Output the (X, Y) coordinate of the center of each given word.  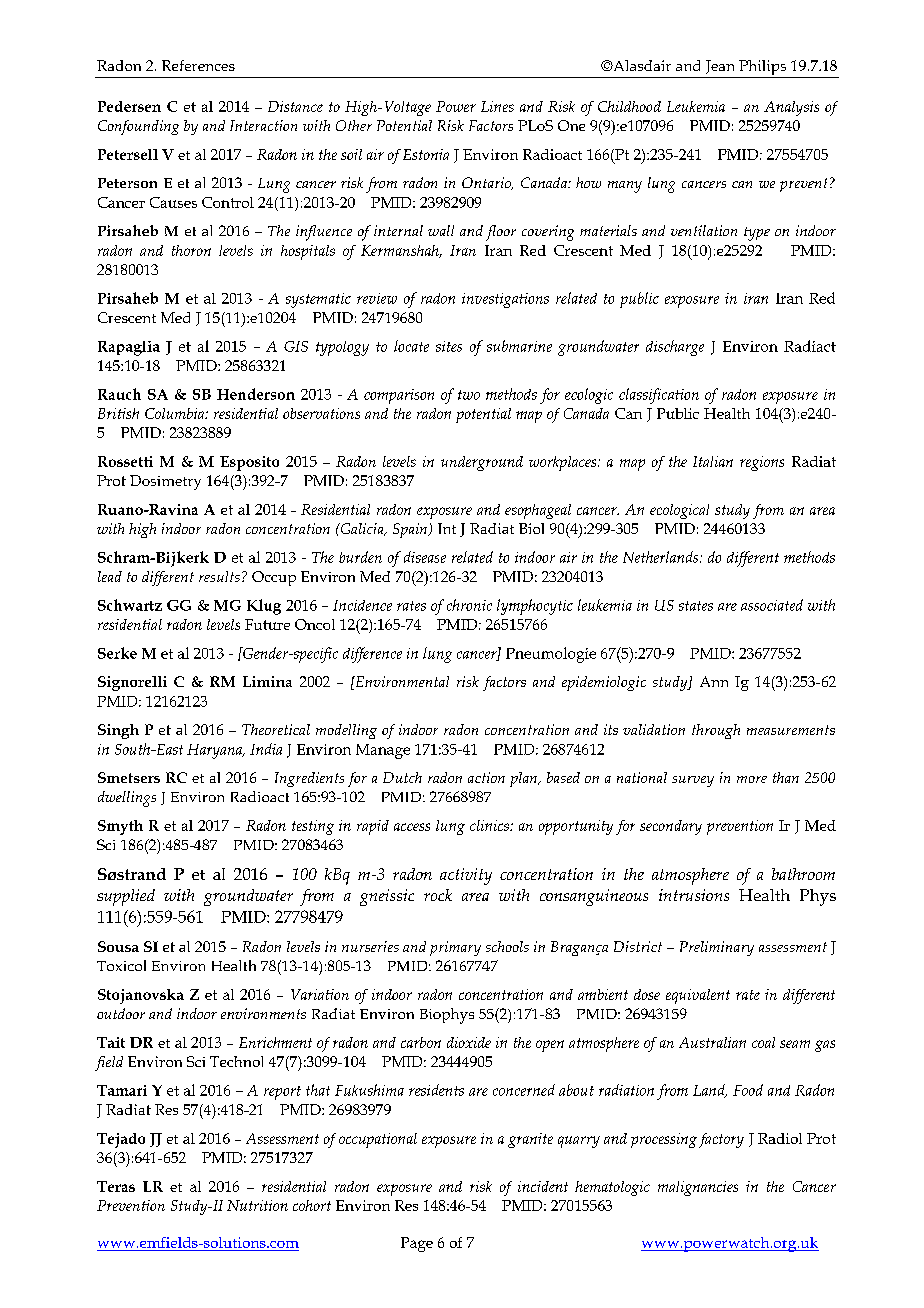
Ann (714, 681)
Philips (762, 69)
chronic (469, 605)
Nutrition (257, 1205)
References (198, 65)
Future (267, 624)
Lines (497, 106)
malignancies (698, 1188)
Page (417, 1244)
